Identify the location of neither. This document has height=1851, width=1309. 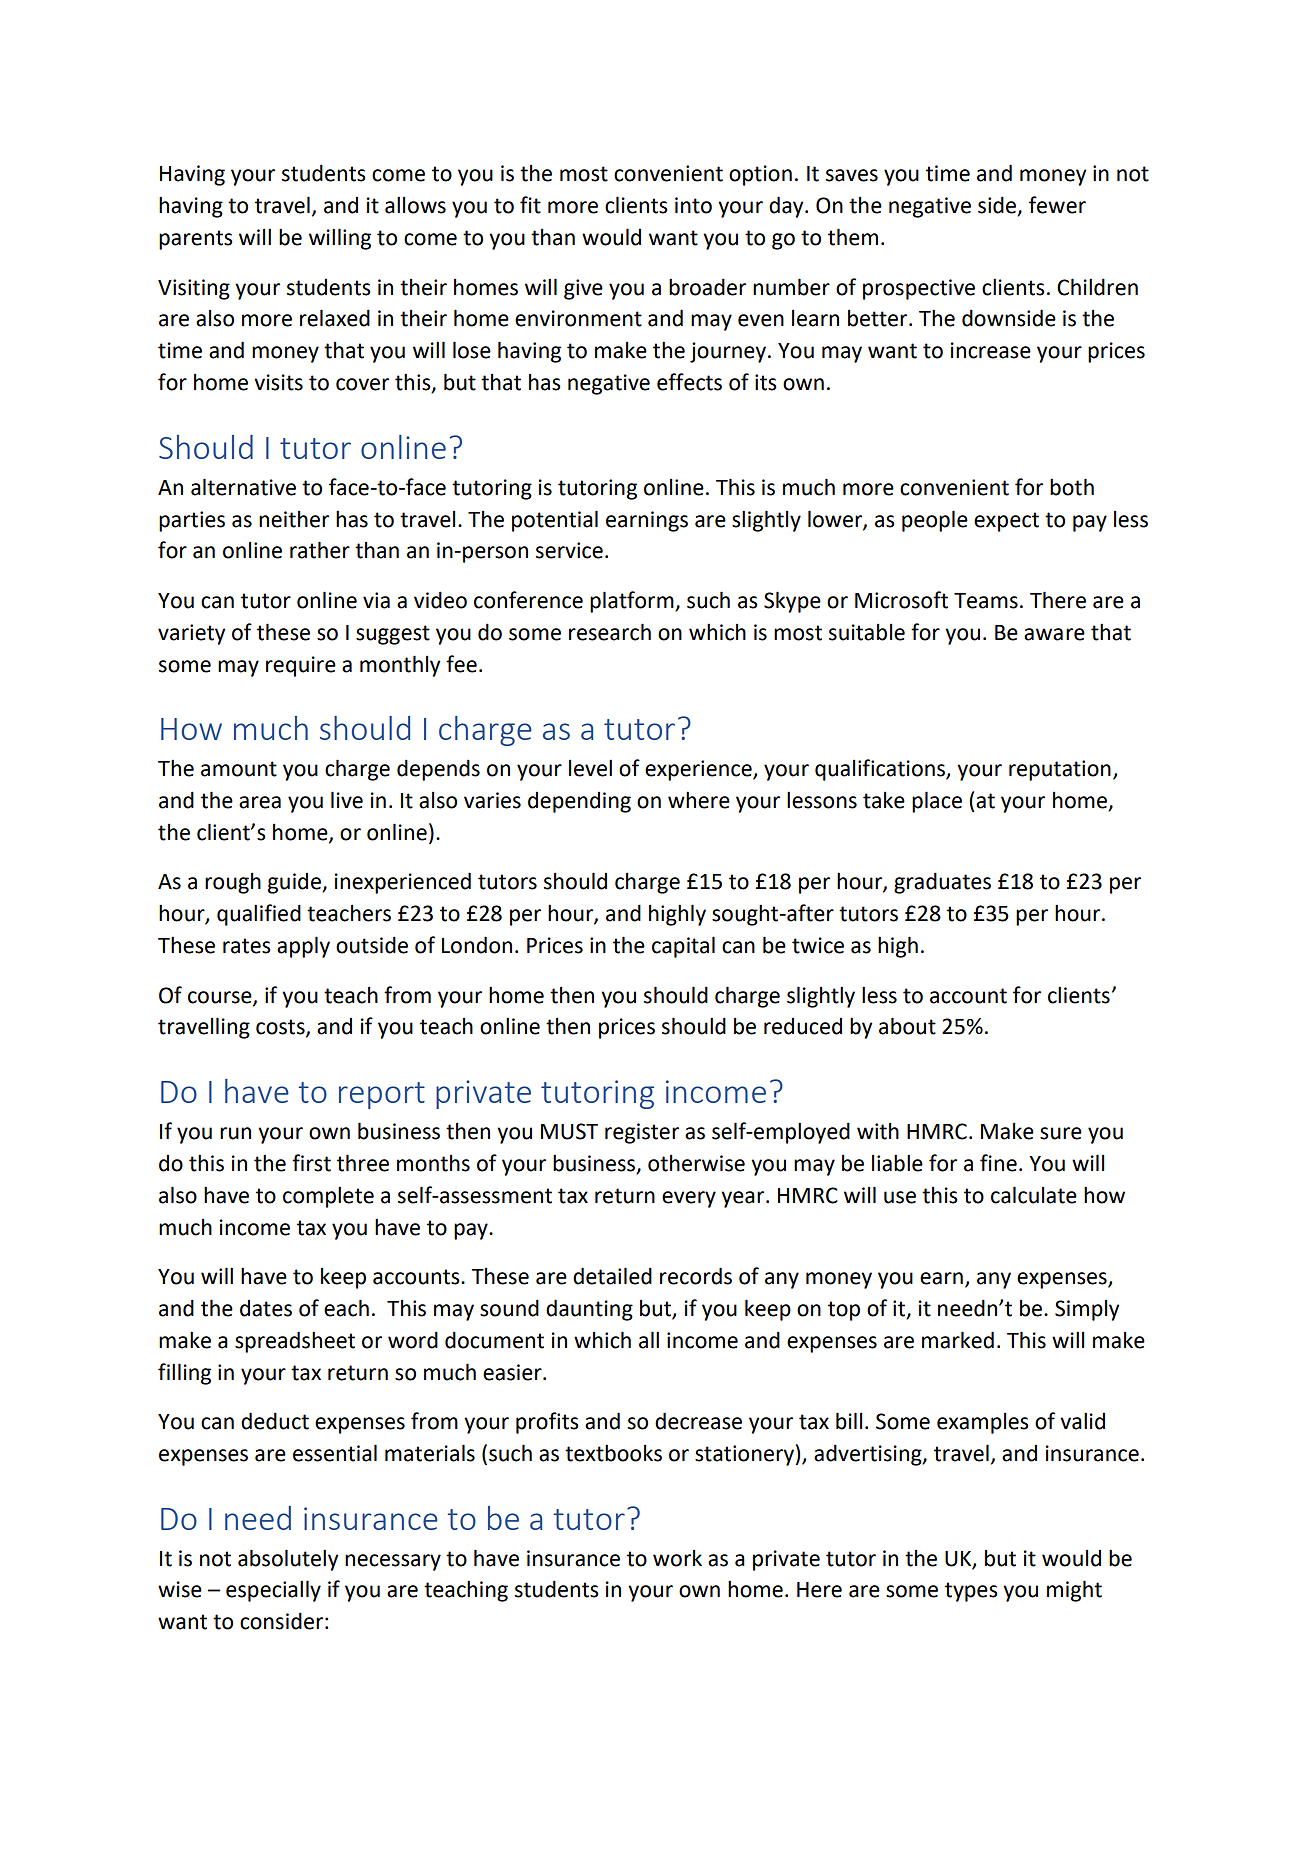
(294, 519).
